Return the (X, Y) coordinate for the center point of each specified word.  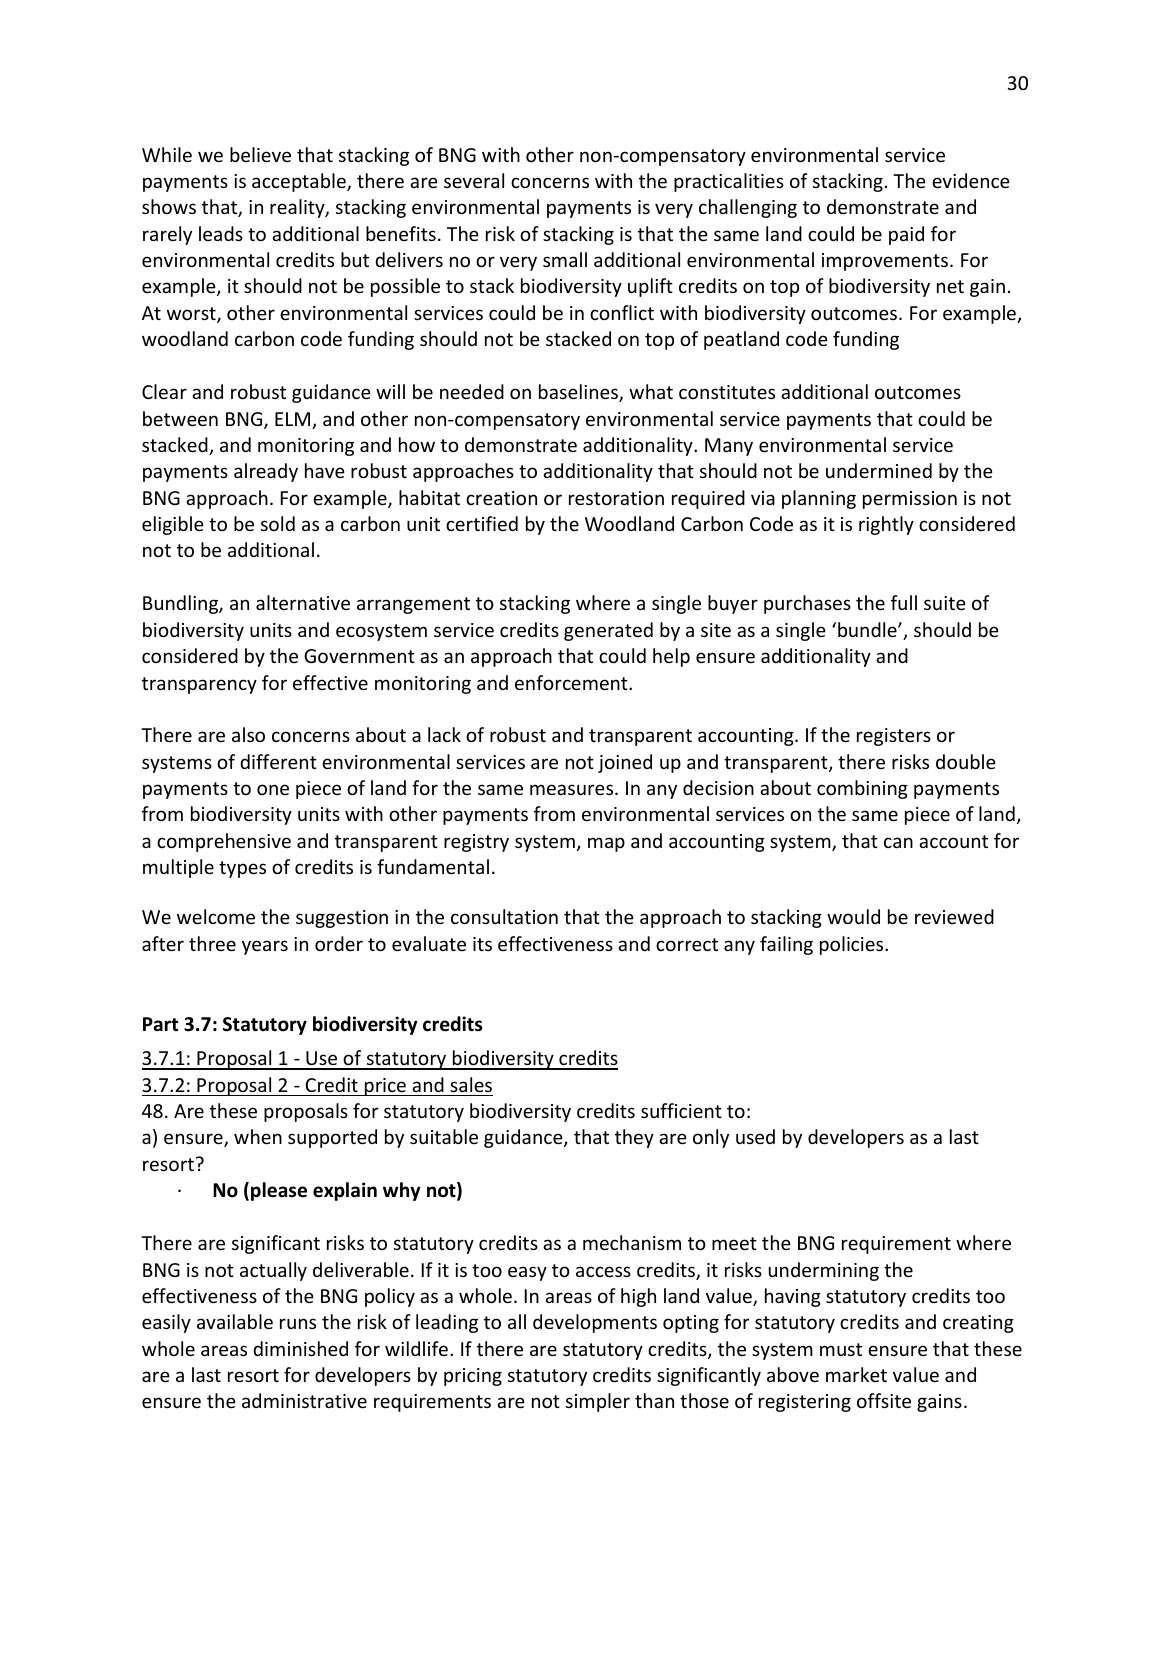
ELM (294, 420)
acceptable (300, 182)
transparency (199, 685)
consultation (504, 916)
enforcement (572, 682)
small (565, 259)
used (755, 1136)
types (242, 869)
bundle (868, 629)
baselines (579, 393)
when (258, 1136)
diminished (300, 1348)
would (853, 916)
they (634, 1138)
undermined (879, 470)
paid (906, 235)
